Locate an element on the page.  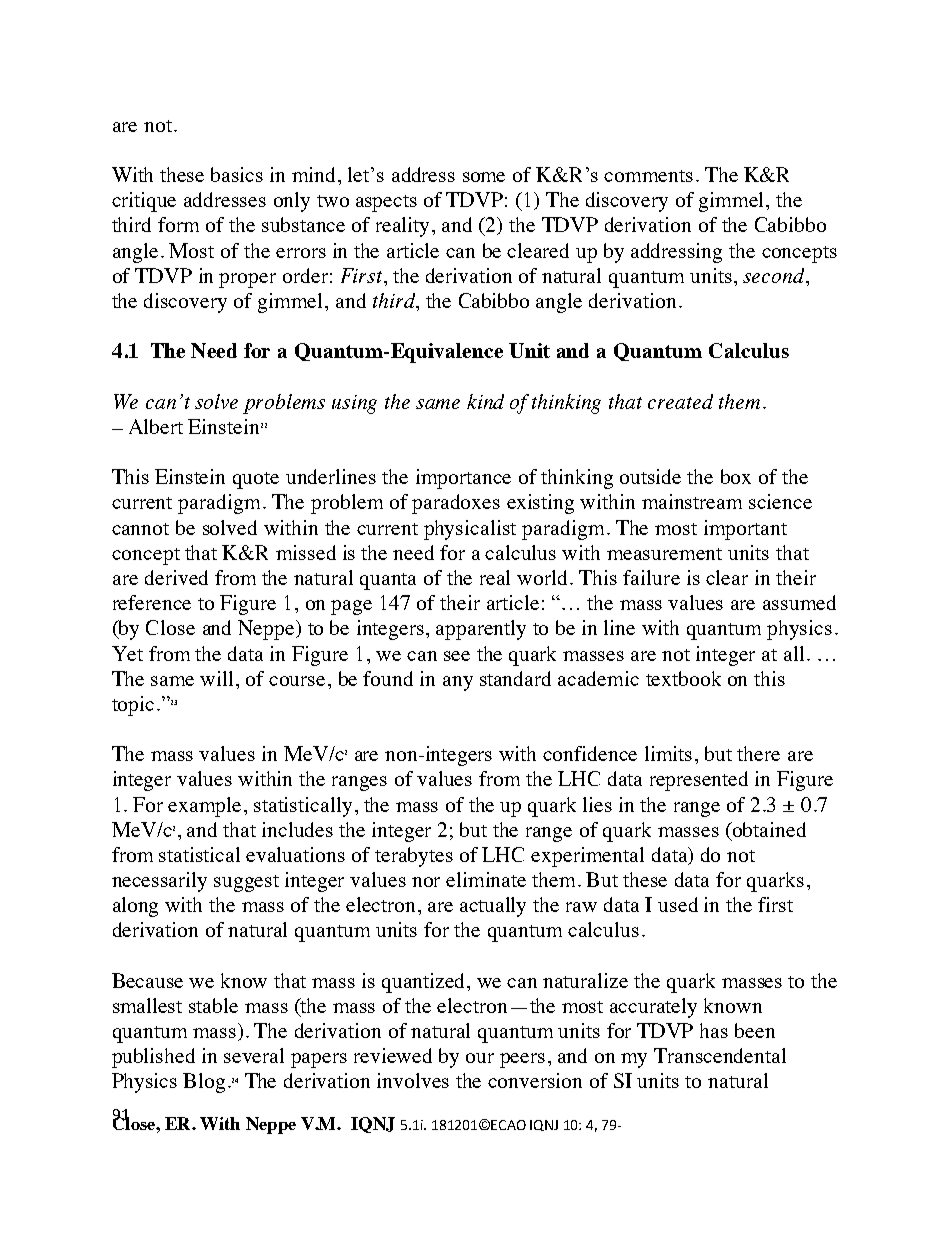
importance is located at coordinates (463, 479).
